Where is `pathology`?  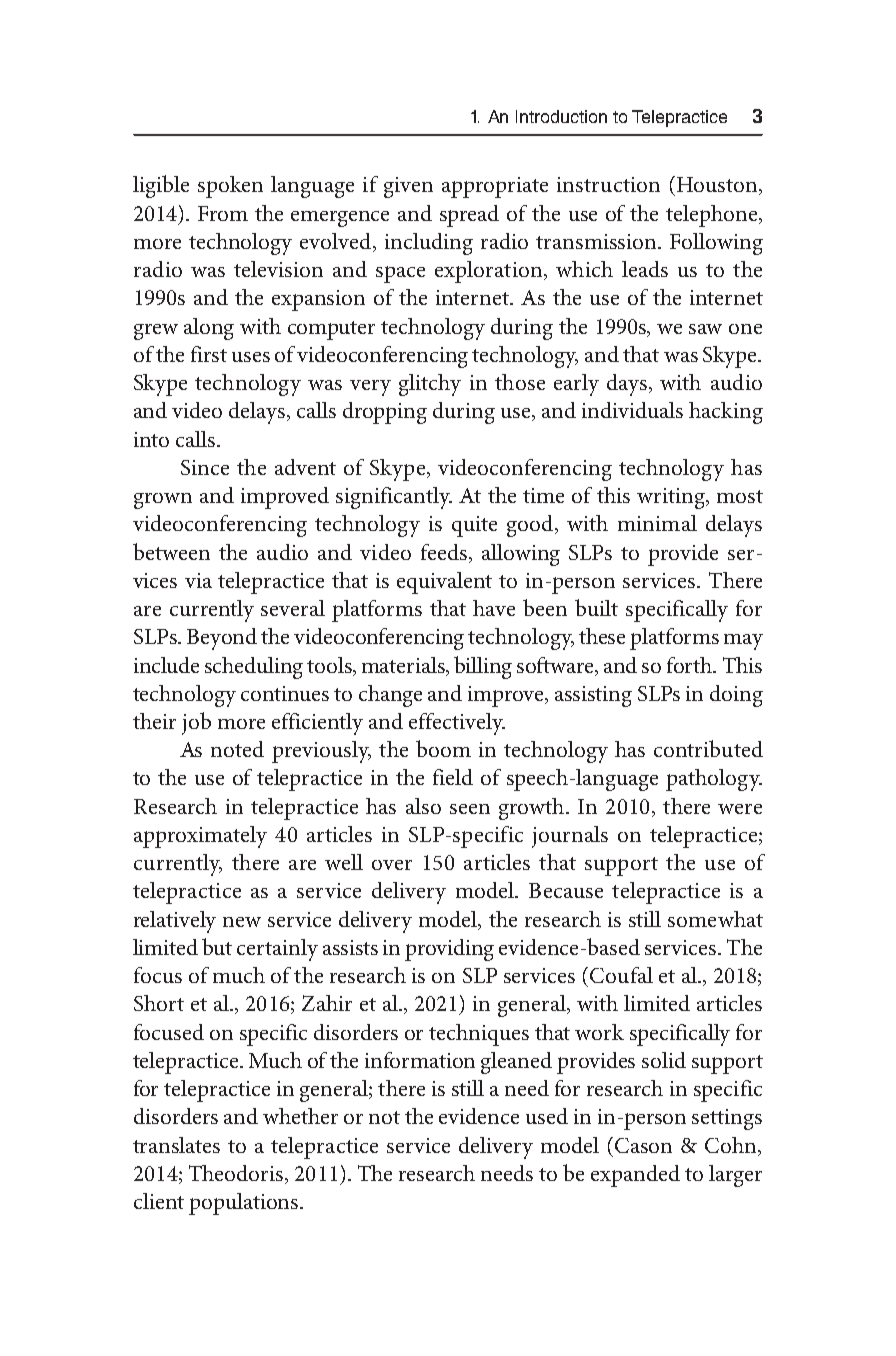 pathology is located at coordinates (714, 780).
